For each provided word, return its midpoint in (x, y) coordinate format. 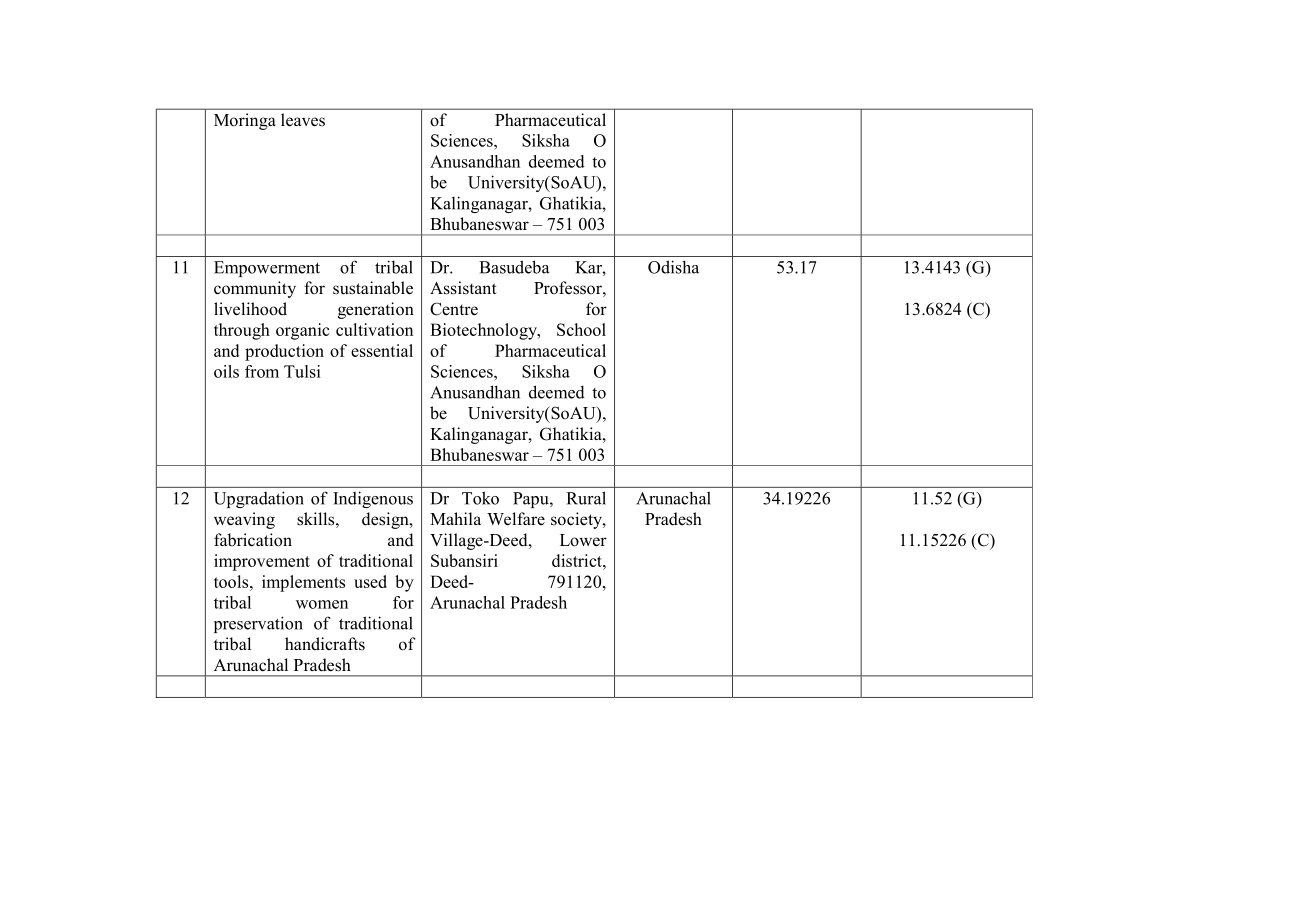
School (581, 329)
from (262, 371)
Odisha (673, 267)
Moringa (245, 121)
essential (382, 350)
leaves (303, 120)
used (370, 581)
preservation (258, 624)
